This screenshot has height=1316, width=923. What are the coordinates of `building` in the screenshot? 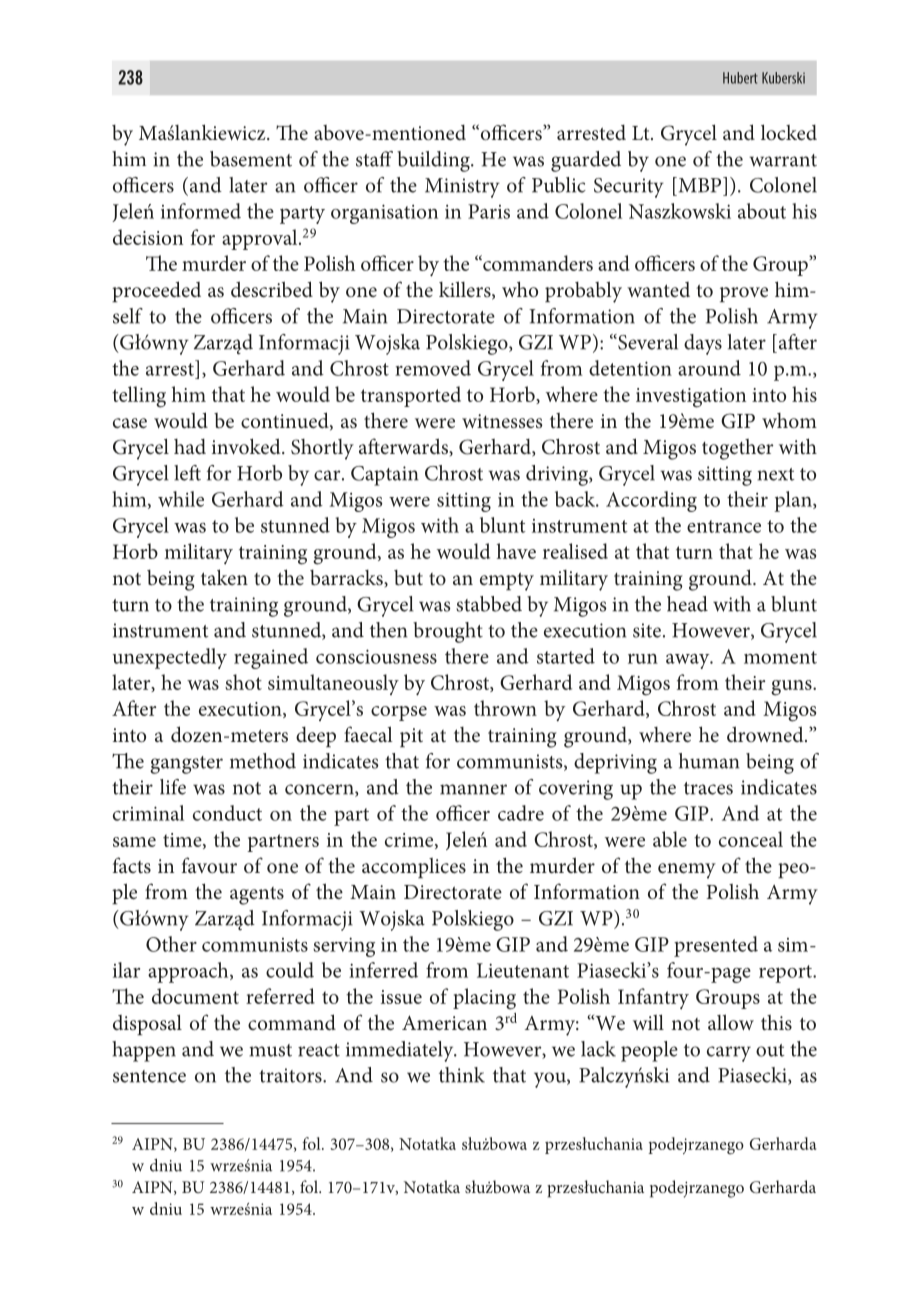 It's located at (434, 161).
